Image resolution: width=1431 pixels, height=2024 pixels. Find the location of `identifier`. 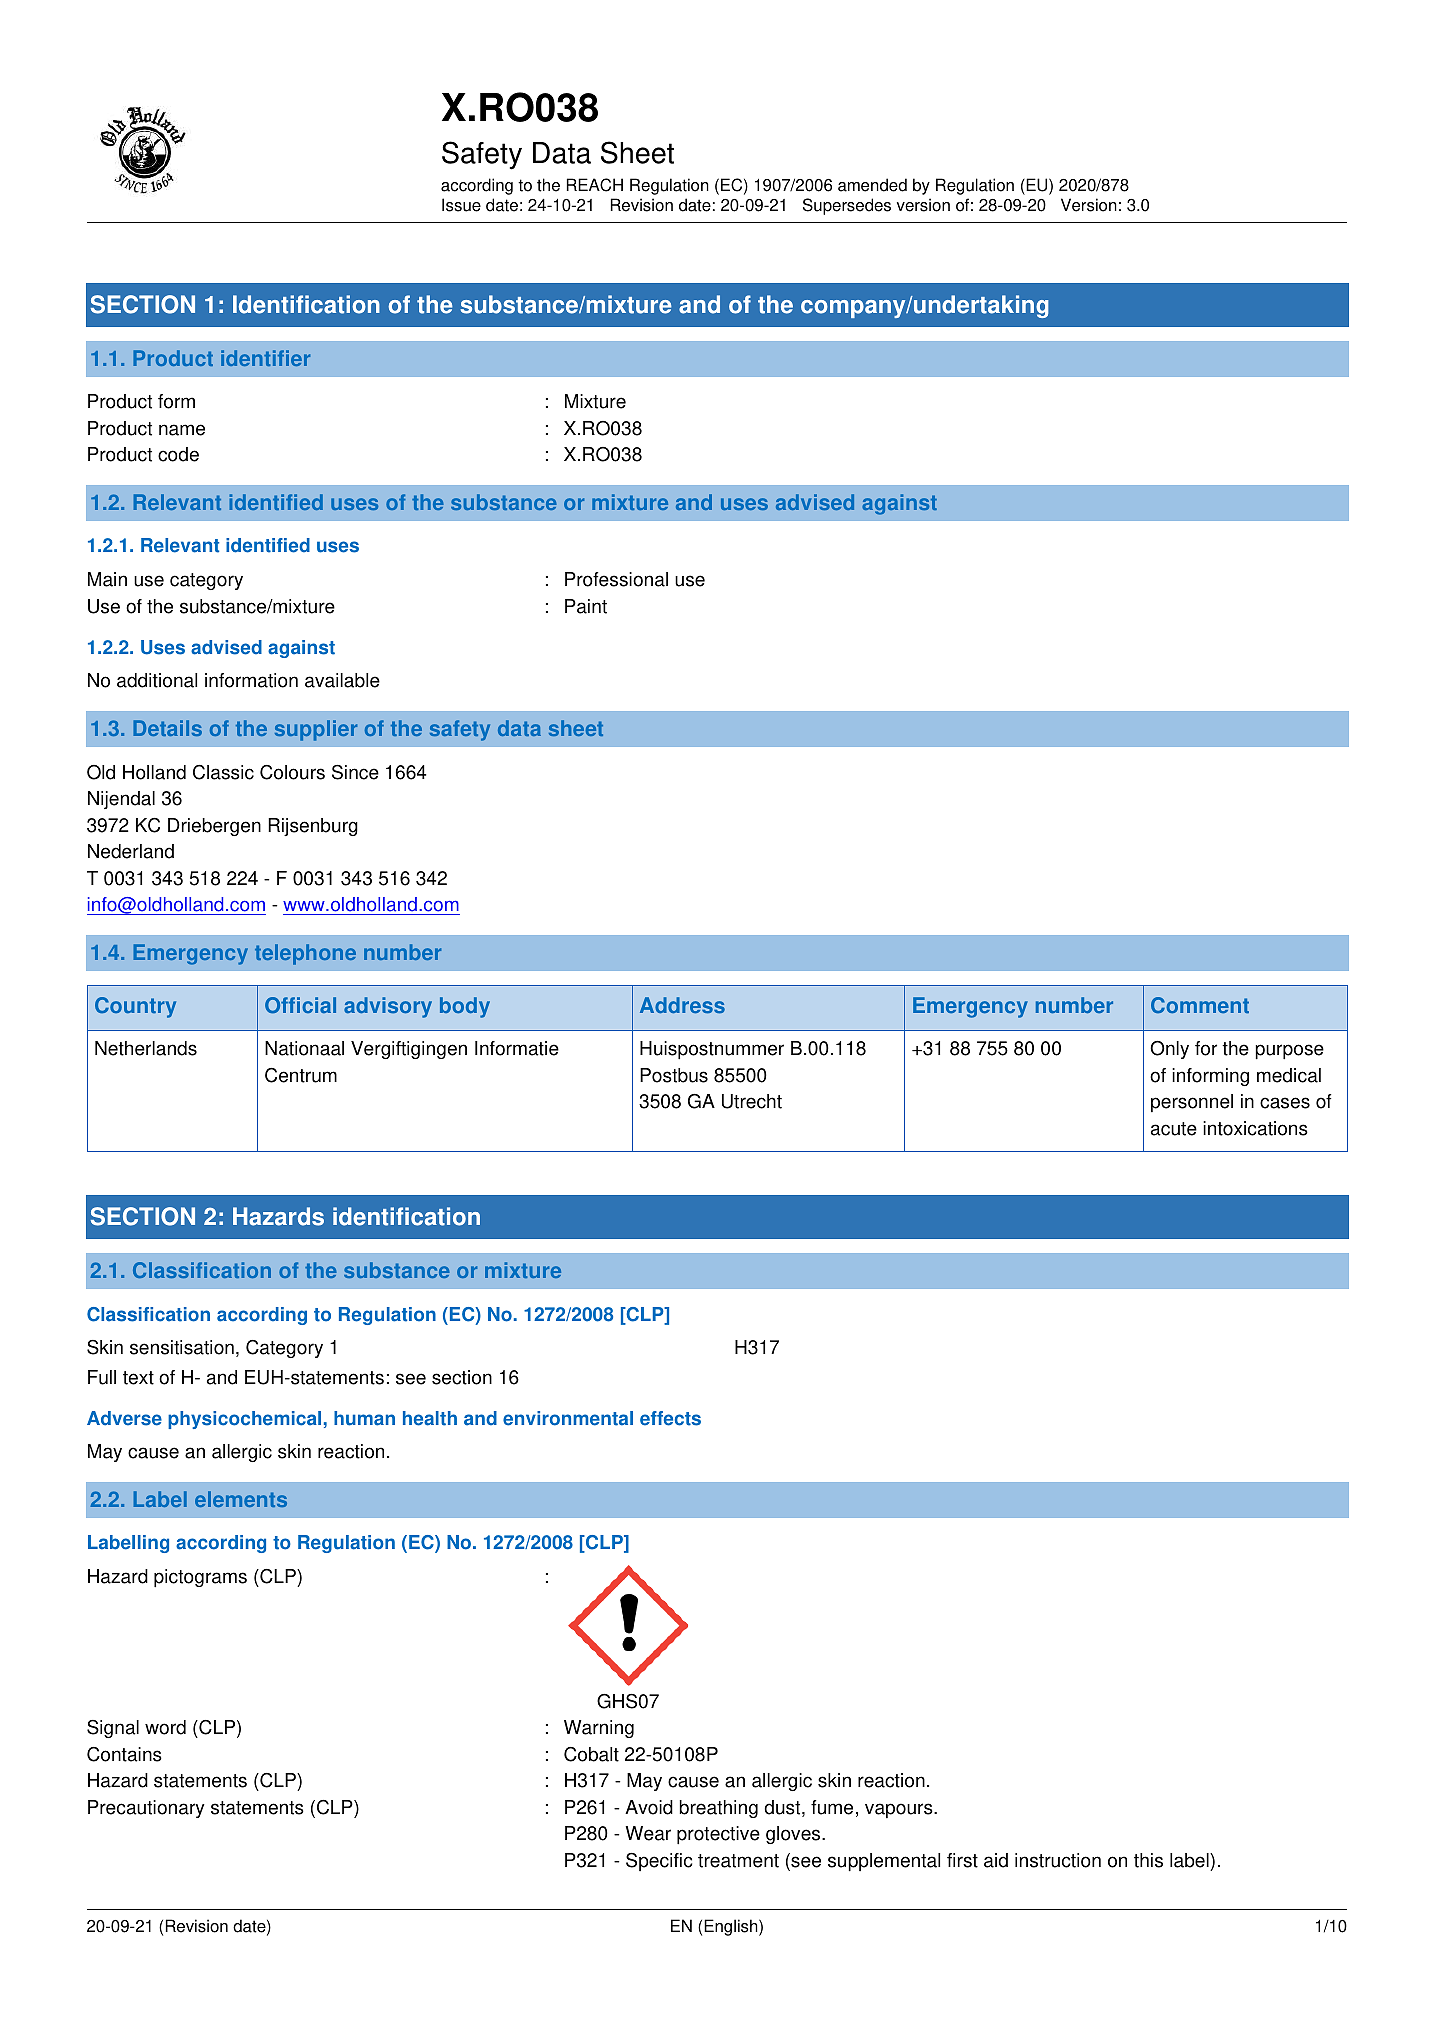

identifier is located at coordinates (265, 358).
